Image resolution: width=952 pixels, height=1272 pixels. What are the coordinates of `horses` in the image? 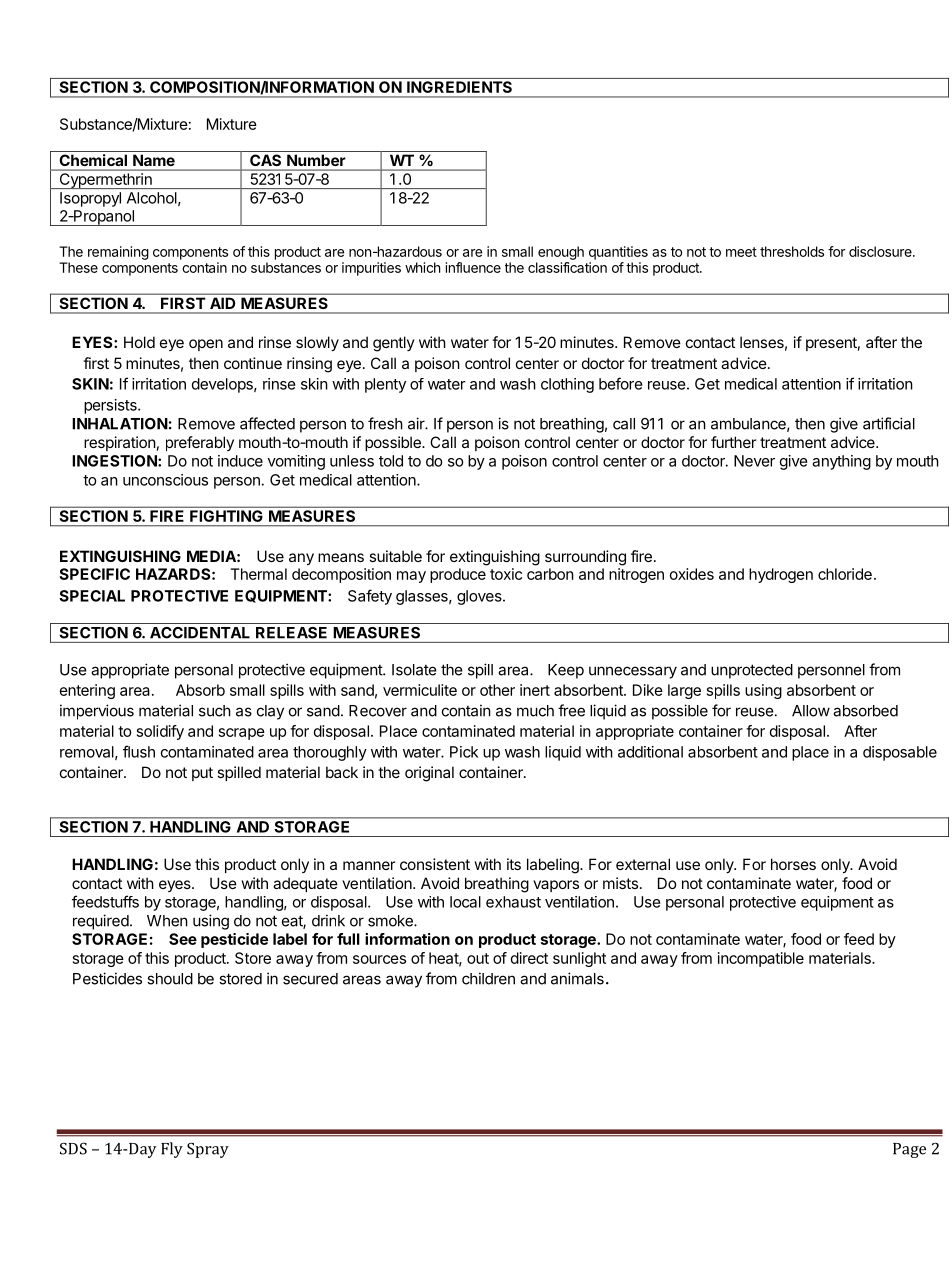 It's located at (793, 864).
